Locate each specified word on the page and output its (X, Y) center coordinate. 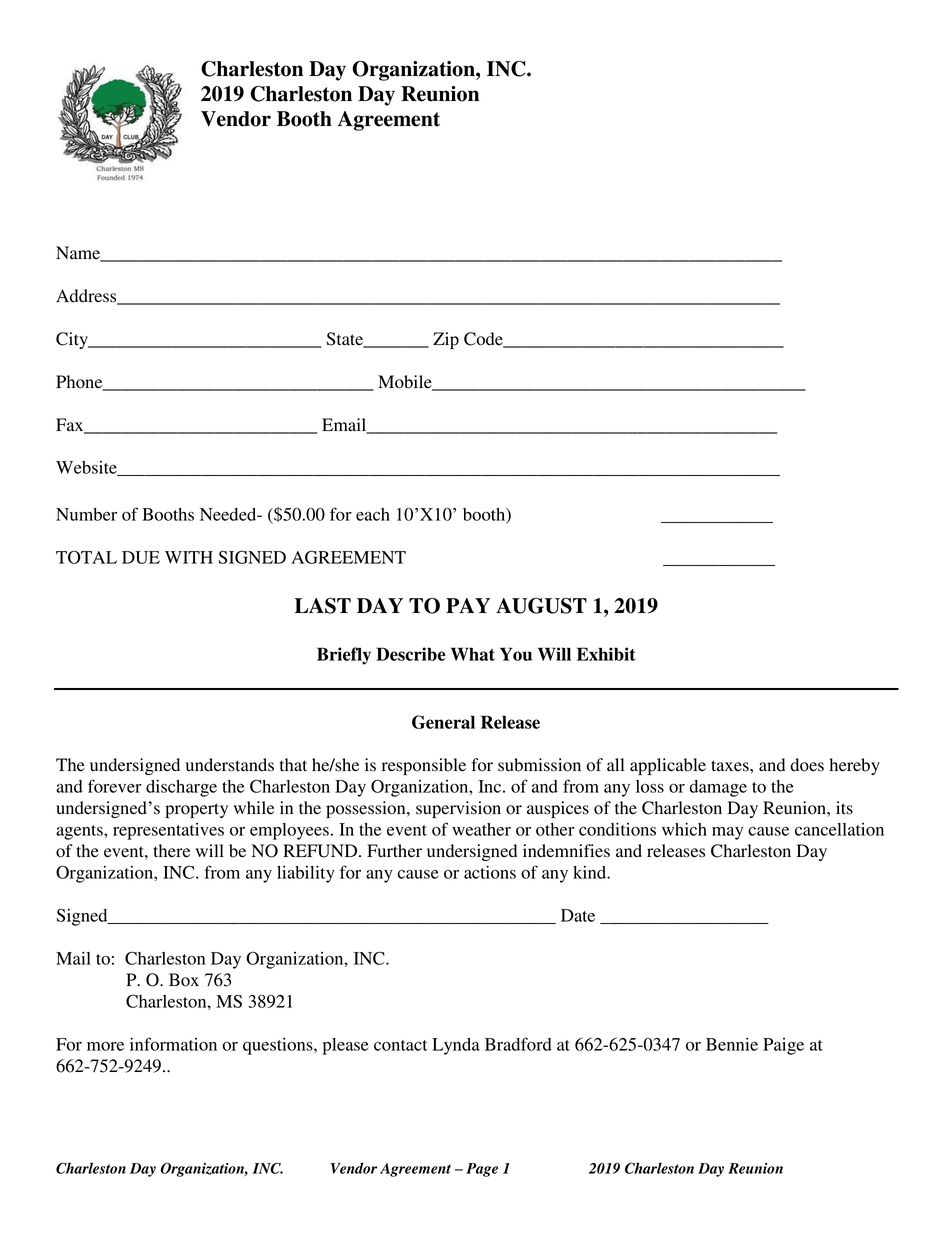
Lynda (456, 1046)
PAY (468, 605)
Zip (446, 340)
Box (184, 980)
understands (230, 765)
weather (481, 829)
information (173, 1044)
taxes (731, 766)
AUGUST (541, 606)
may (727, 833)
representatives (168, 831)
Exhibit (606, 654)
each (373, 514)
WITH (189, 557)
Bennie (732, 1044)
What (473, 654)
